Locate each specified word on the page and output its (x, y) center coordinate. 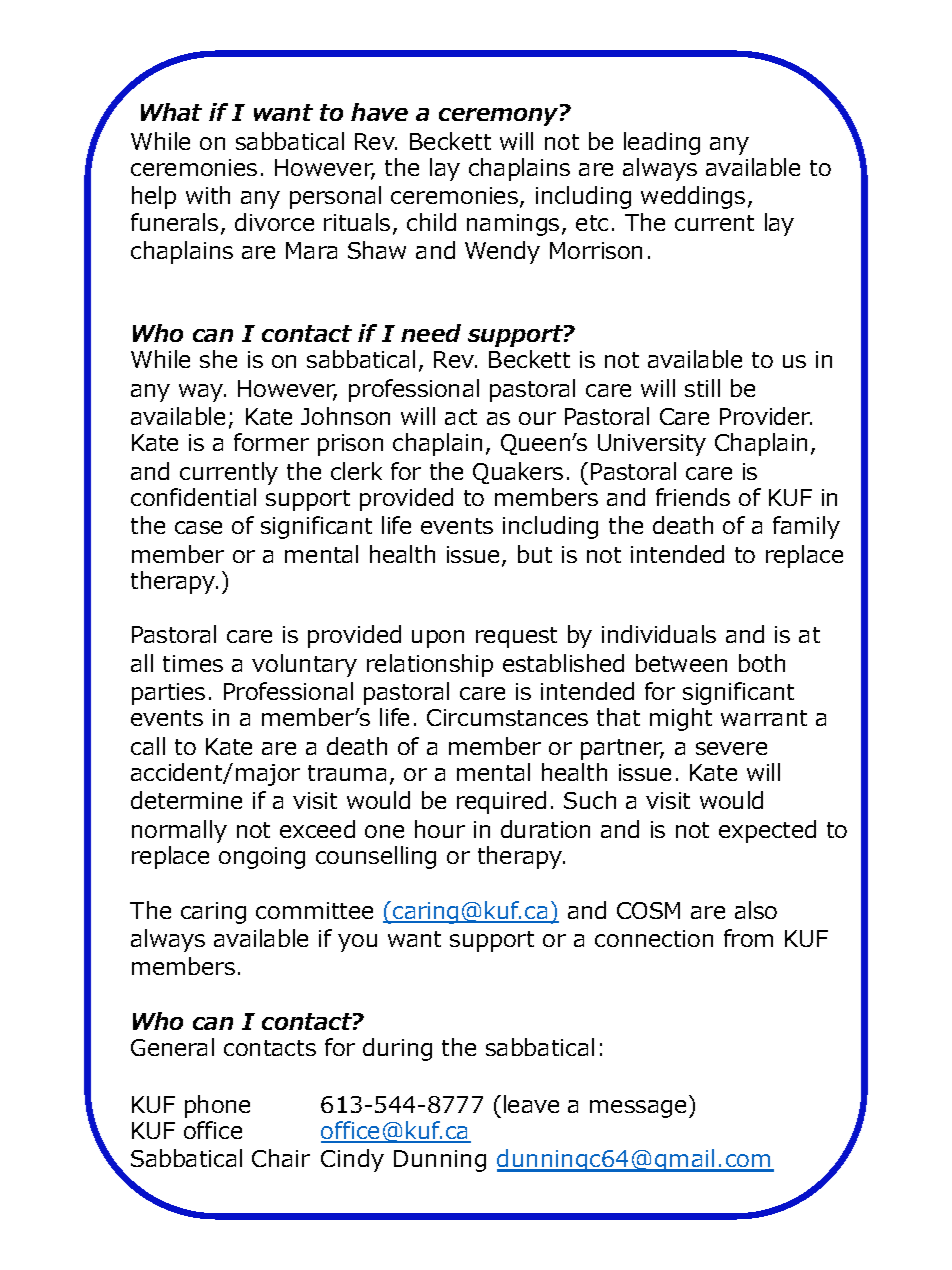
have (379, 112)
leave (531, 1104)
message (638, 1109)
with (208, 195)
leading (662, 143)
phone (217, 1106)
